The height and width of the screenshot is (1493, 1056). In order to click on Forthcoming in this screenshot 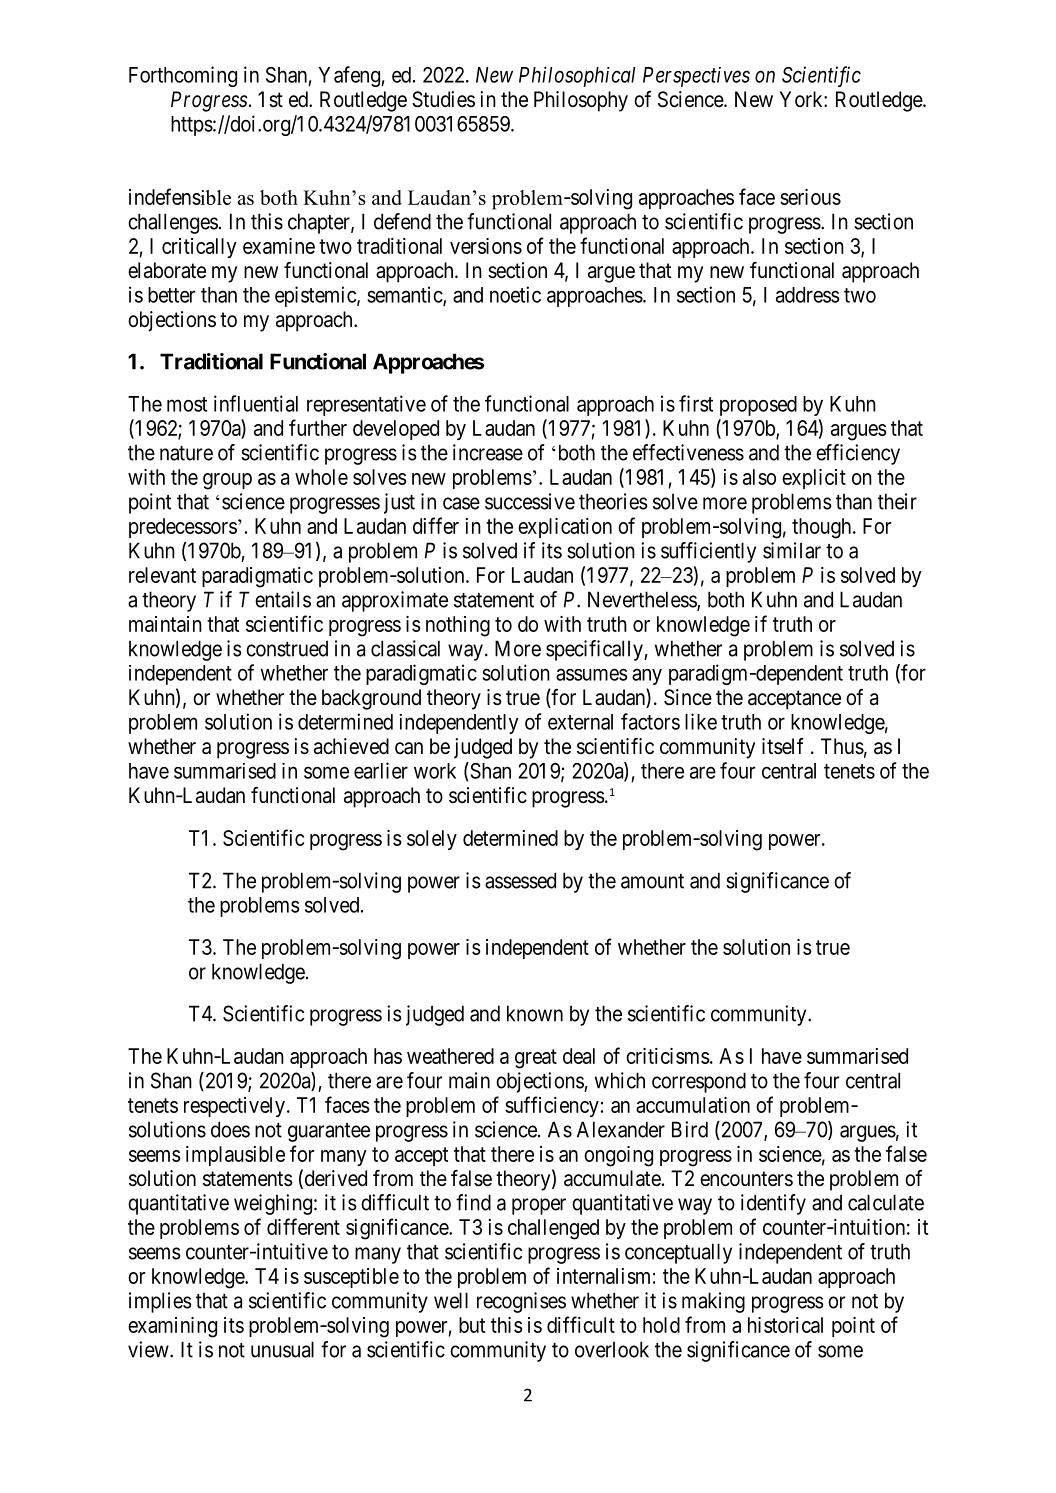, I will do `click(183, 76)`.
